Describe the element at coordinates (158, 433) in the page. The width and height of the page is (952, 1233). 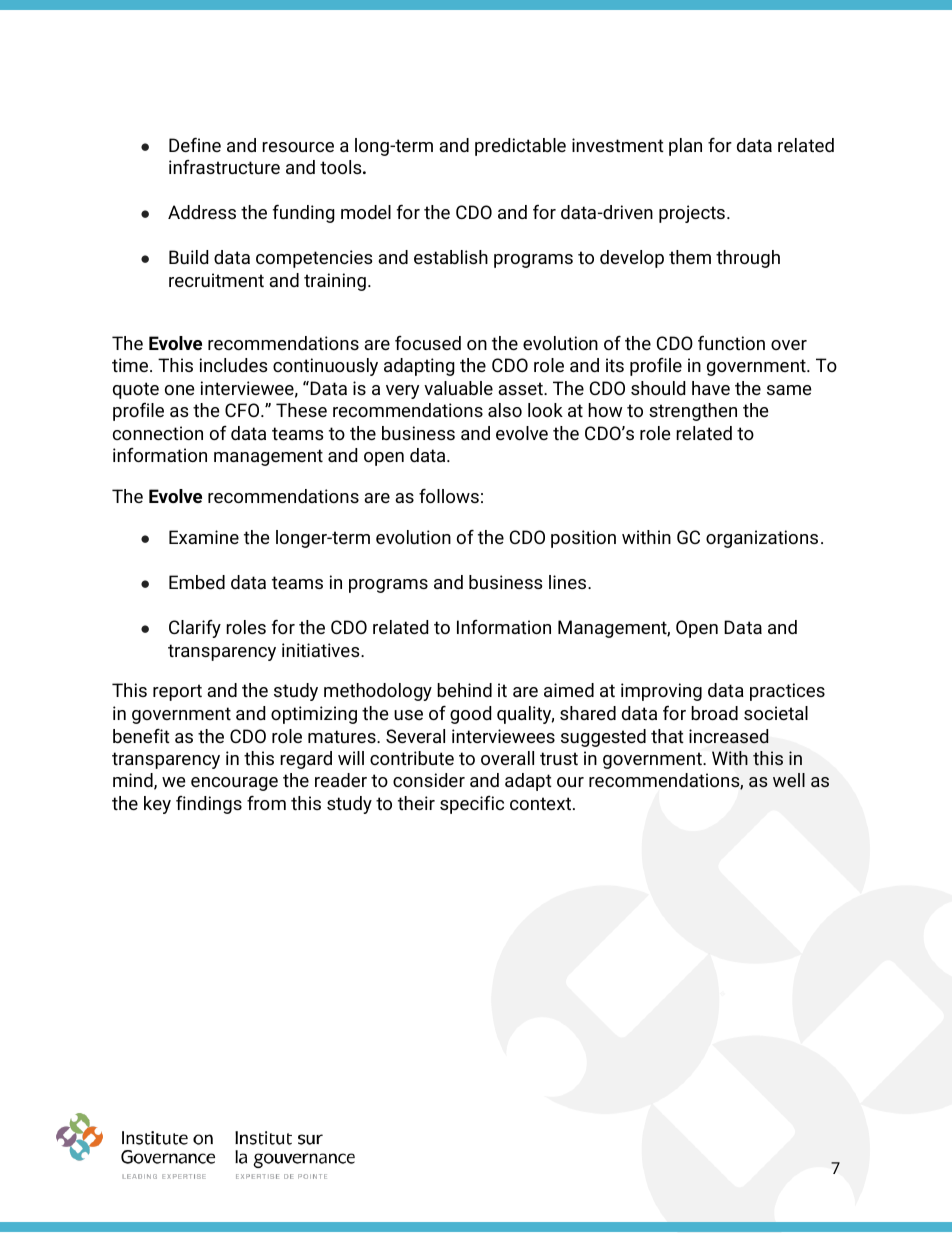
I see `connection` at that location.
